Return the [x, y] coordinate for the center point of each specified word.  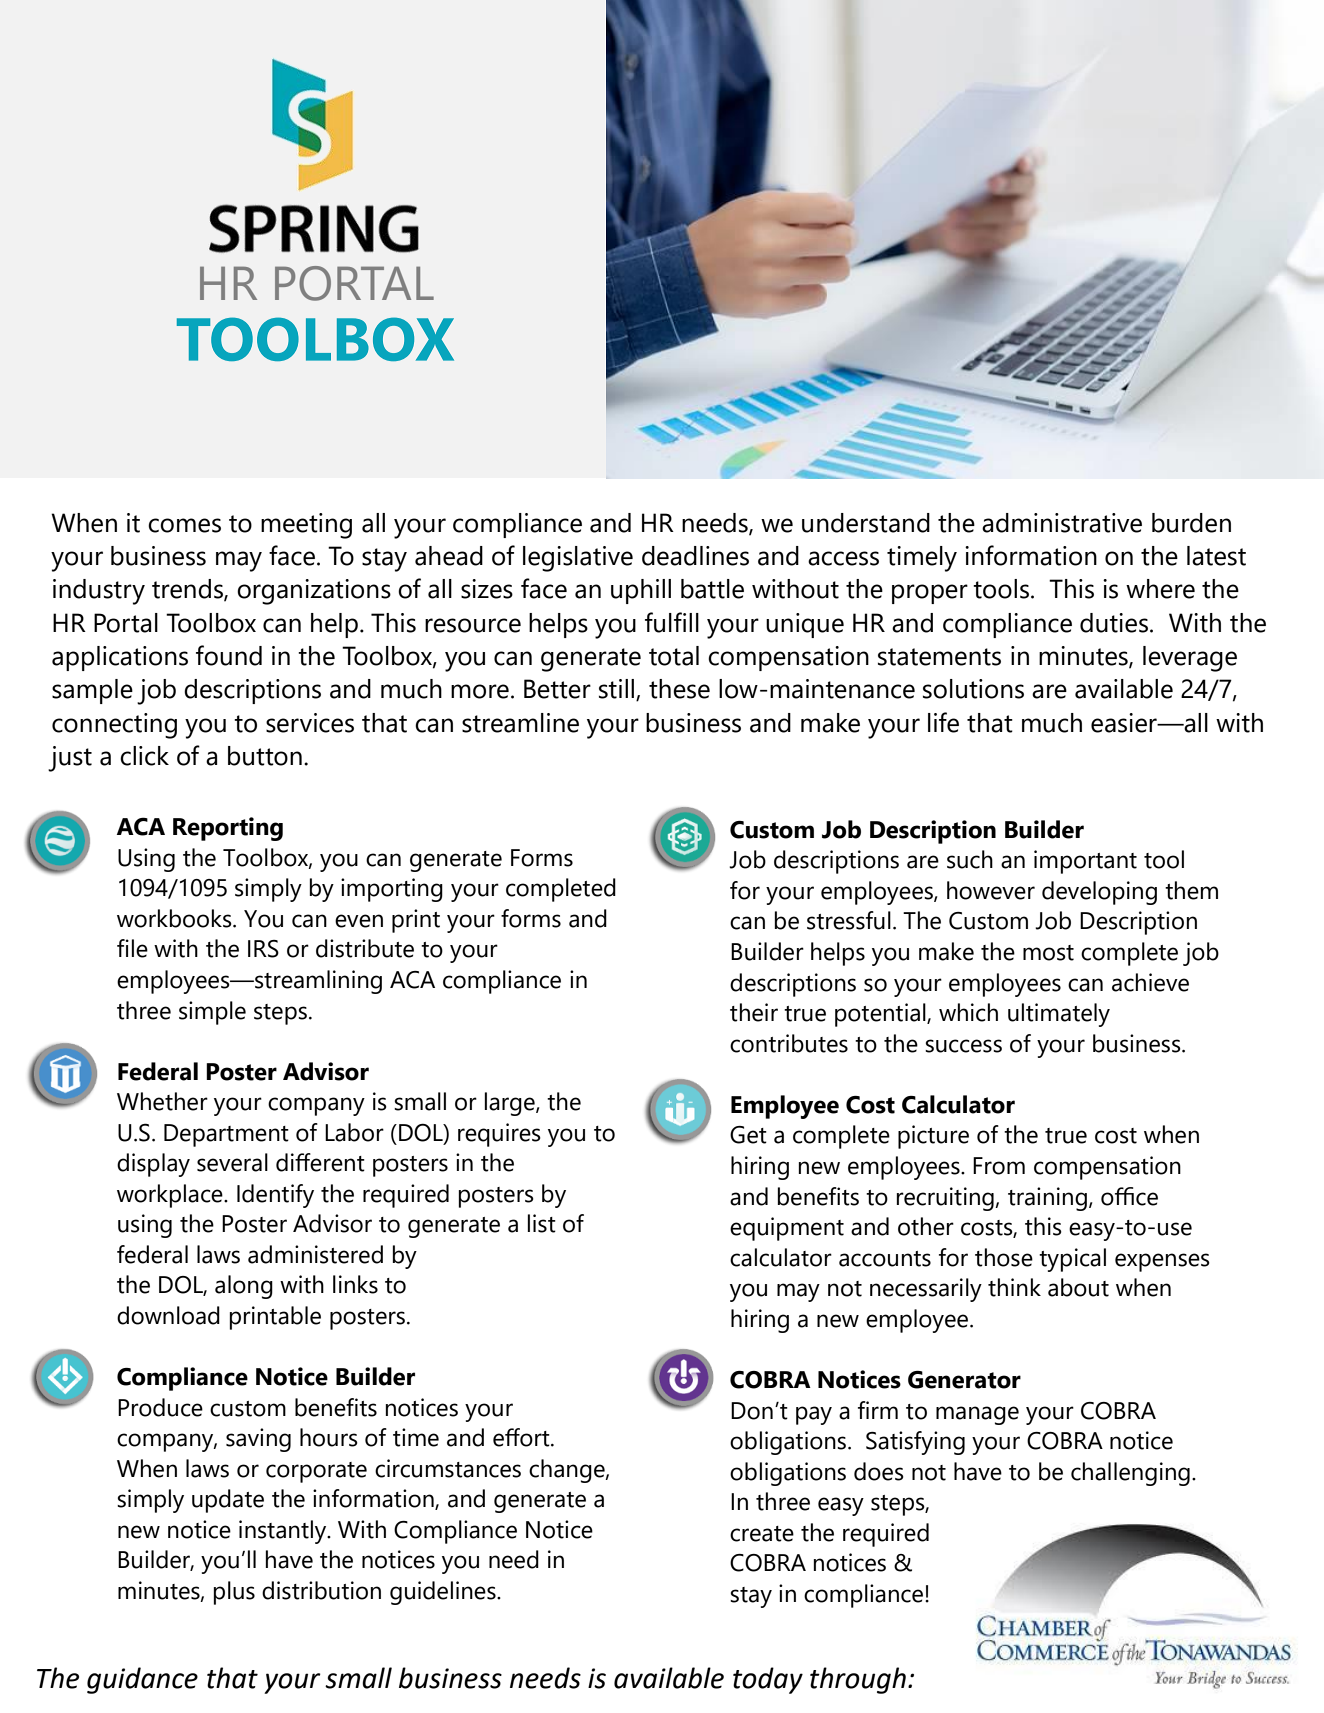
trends [188, 590]
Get [748, 1135]
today [768, 1680]
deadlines [695, 556]
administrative [1062, 523]
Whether [162, 1101]
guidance [142, 1680]
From [999, 1166]
